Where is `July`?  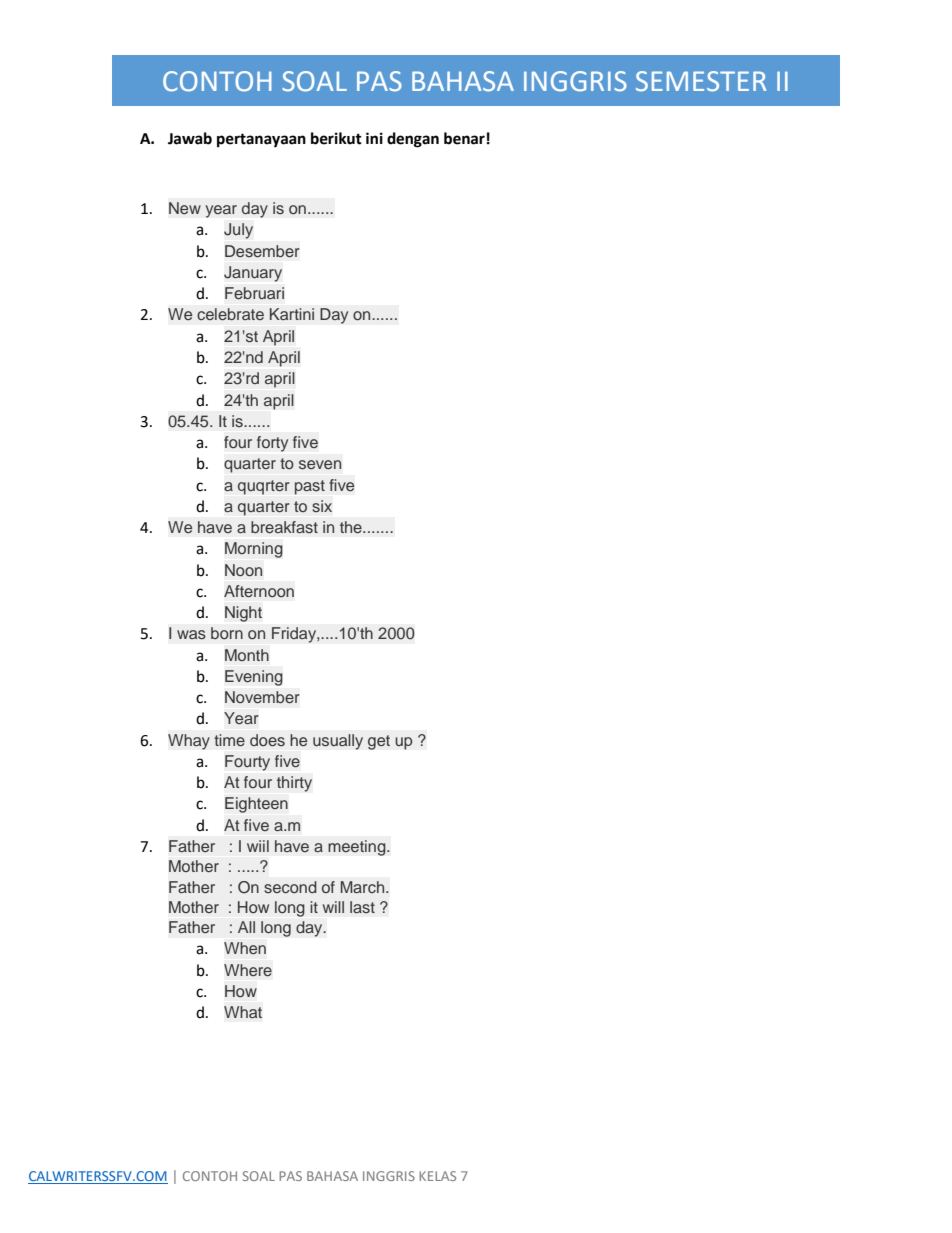 July is located at coordinates (238, 231).
